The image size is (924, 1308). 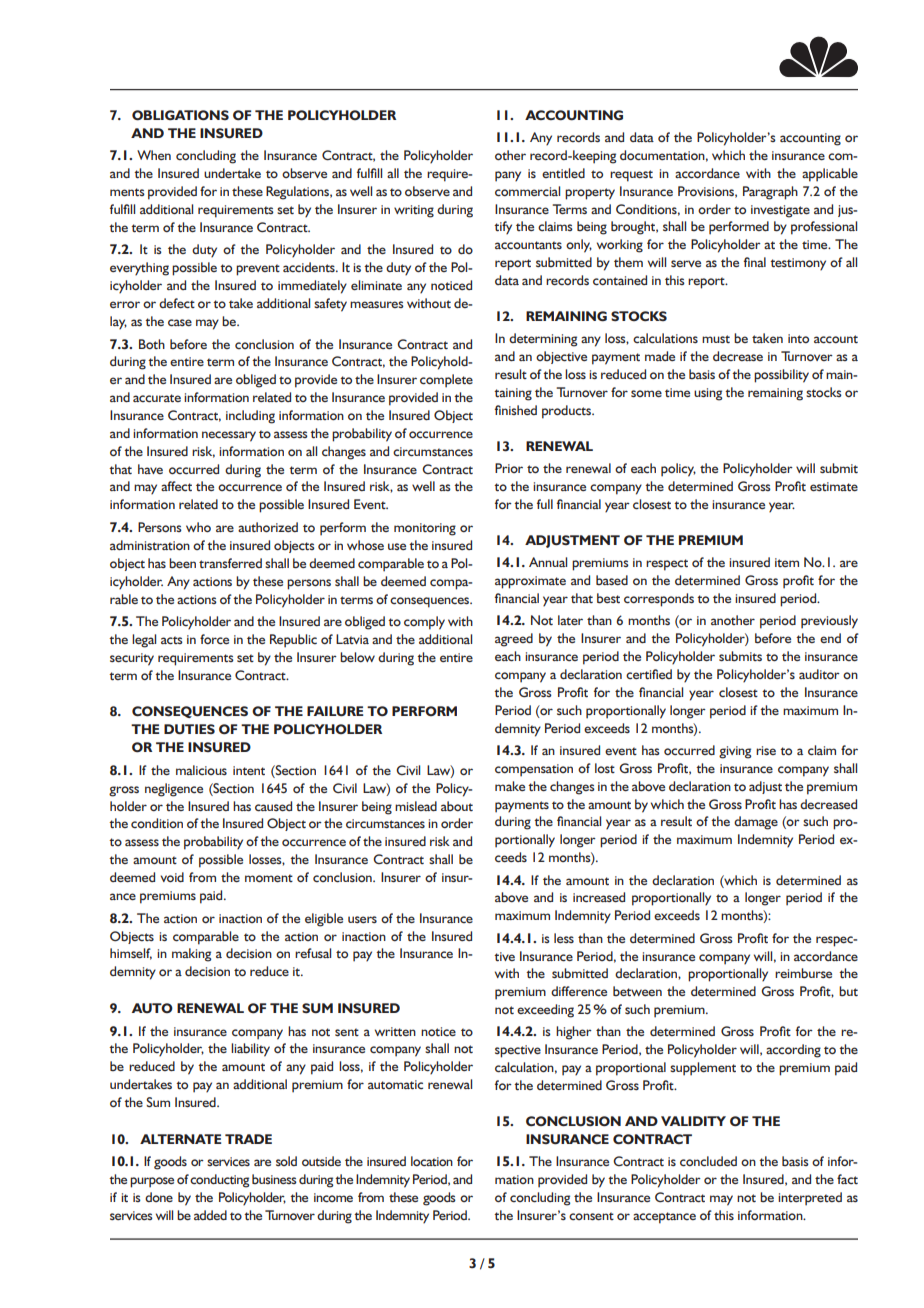 What do you see at coordinates (770, 193) in the page?
I see `Paragraph` at bounding box center [770, 193].
